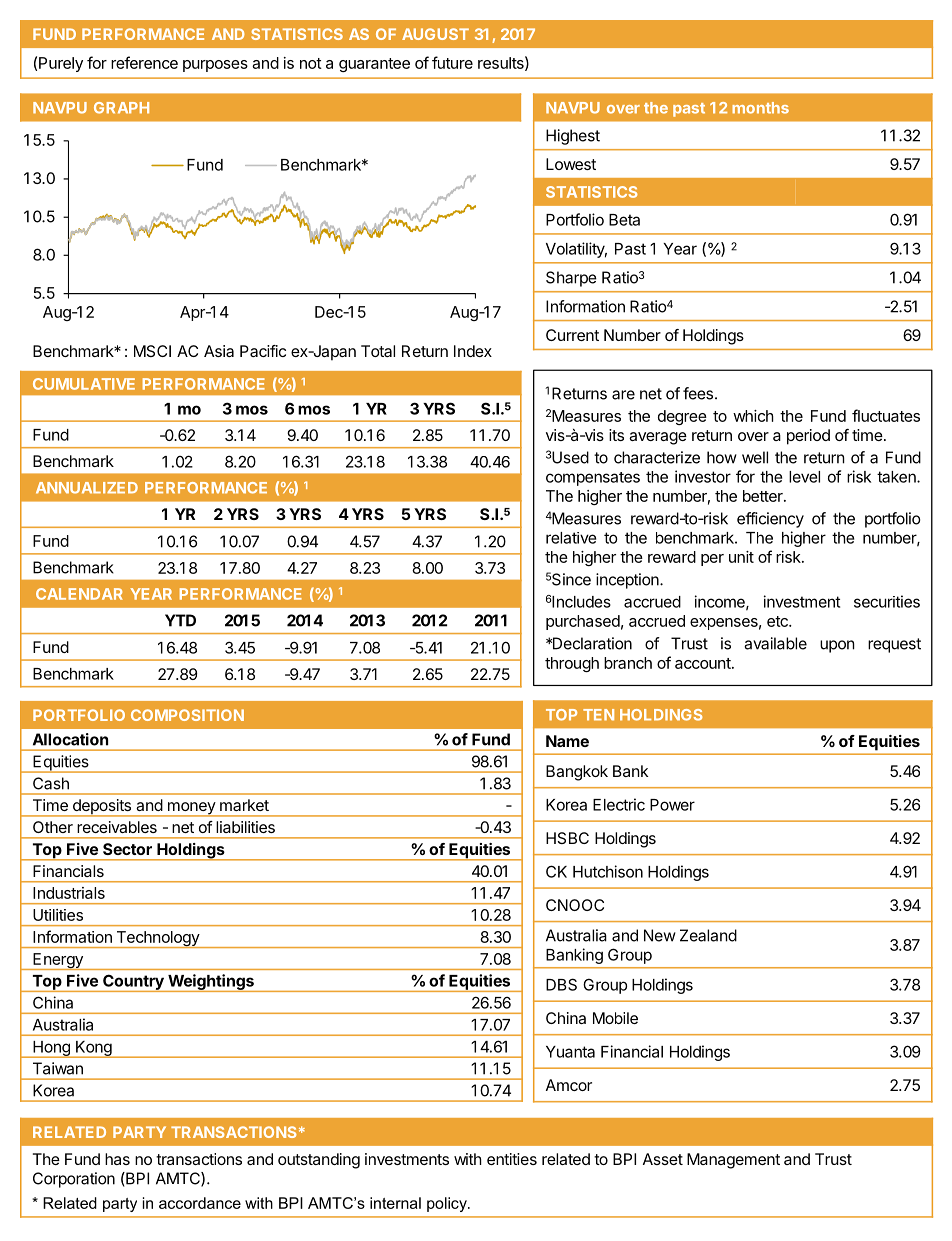 Image resolution: width=952 pixels, height=1241 pixels. Describe the element at coordinates (187, 715) in the screenshot. I see `COMPOSITION` at that location.
